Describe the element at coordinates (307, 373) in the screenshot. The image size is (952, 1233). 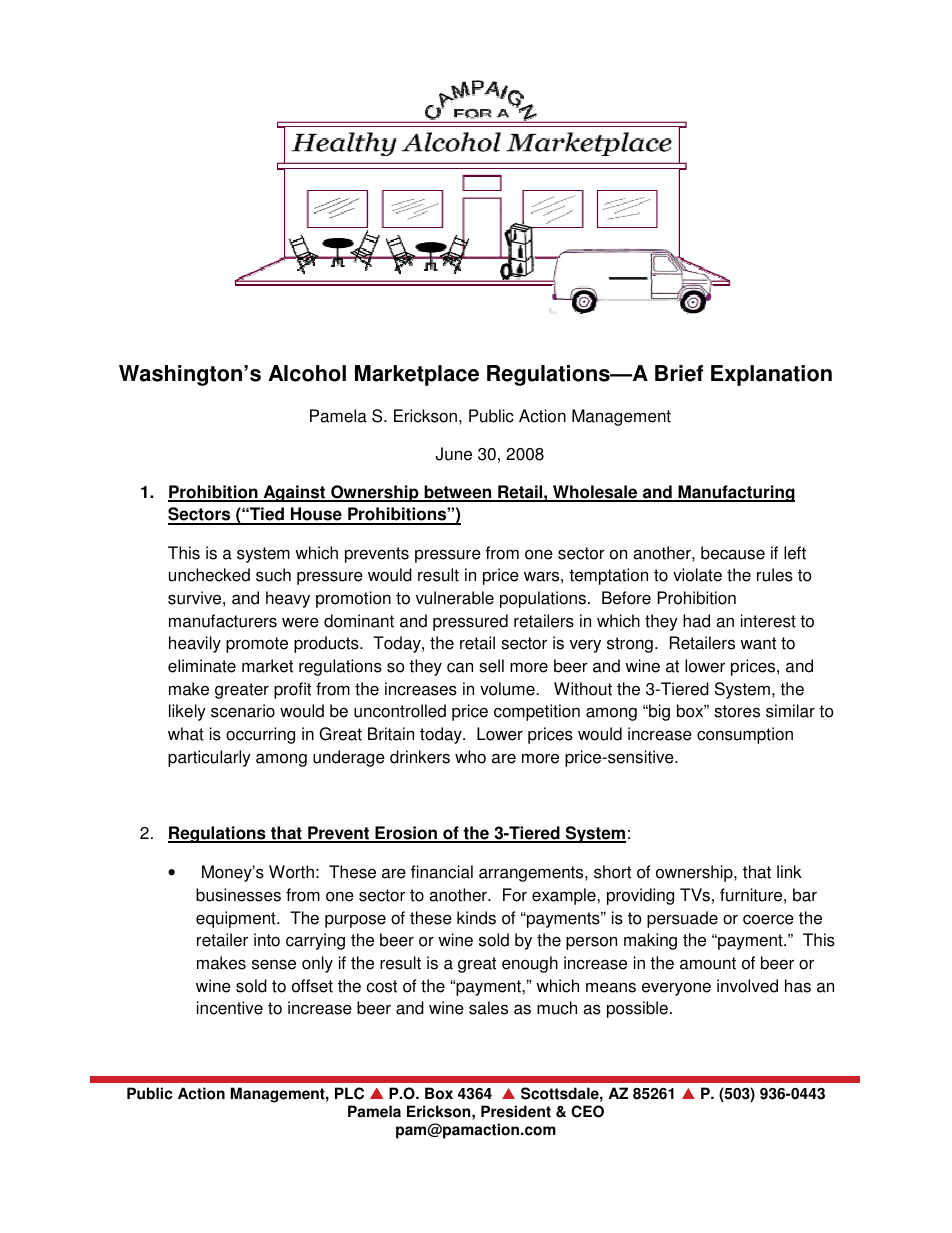
I see `Alcohol` at that location.
